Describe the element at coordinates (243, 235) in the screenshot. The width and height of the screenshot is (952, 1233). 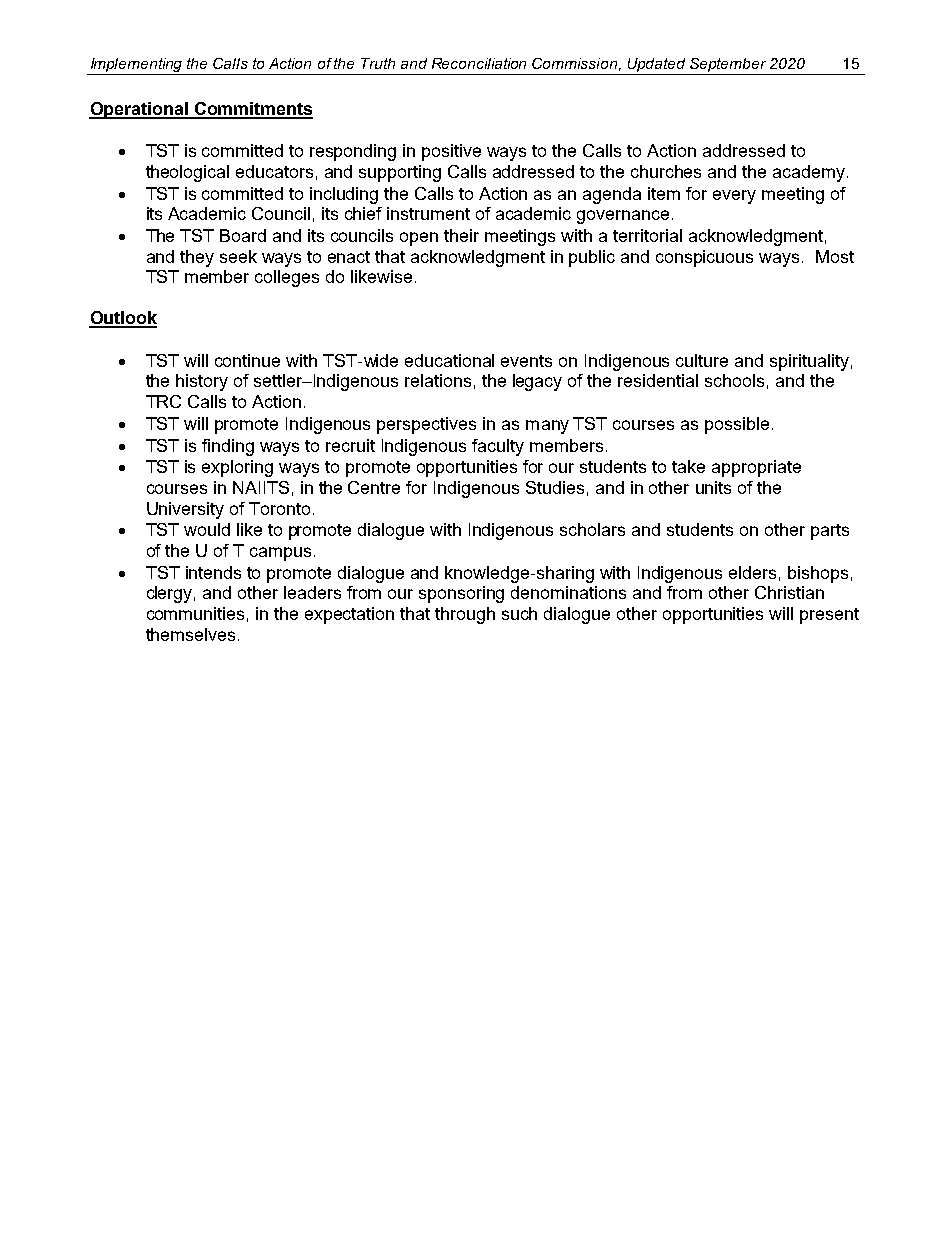
I see `Board` at that location.
